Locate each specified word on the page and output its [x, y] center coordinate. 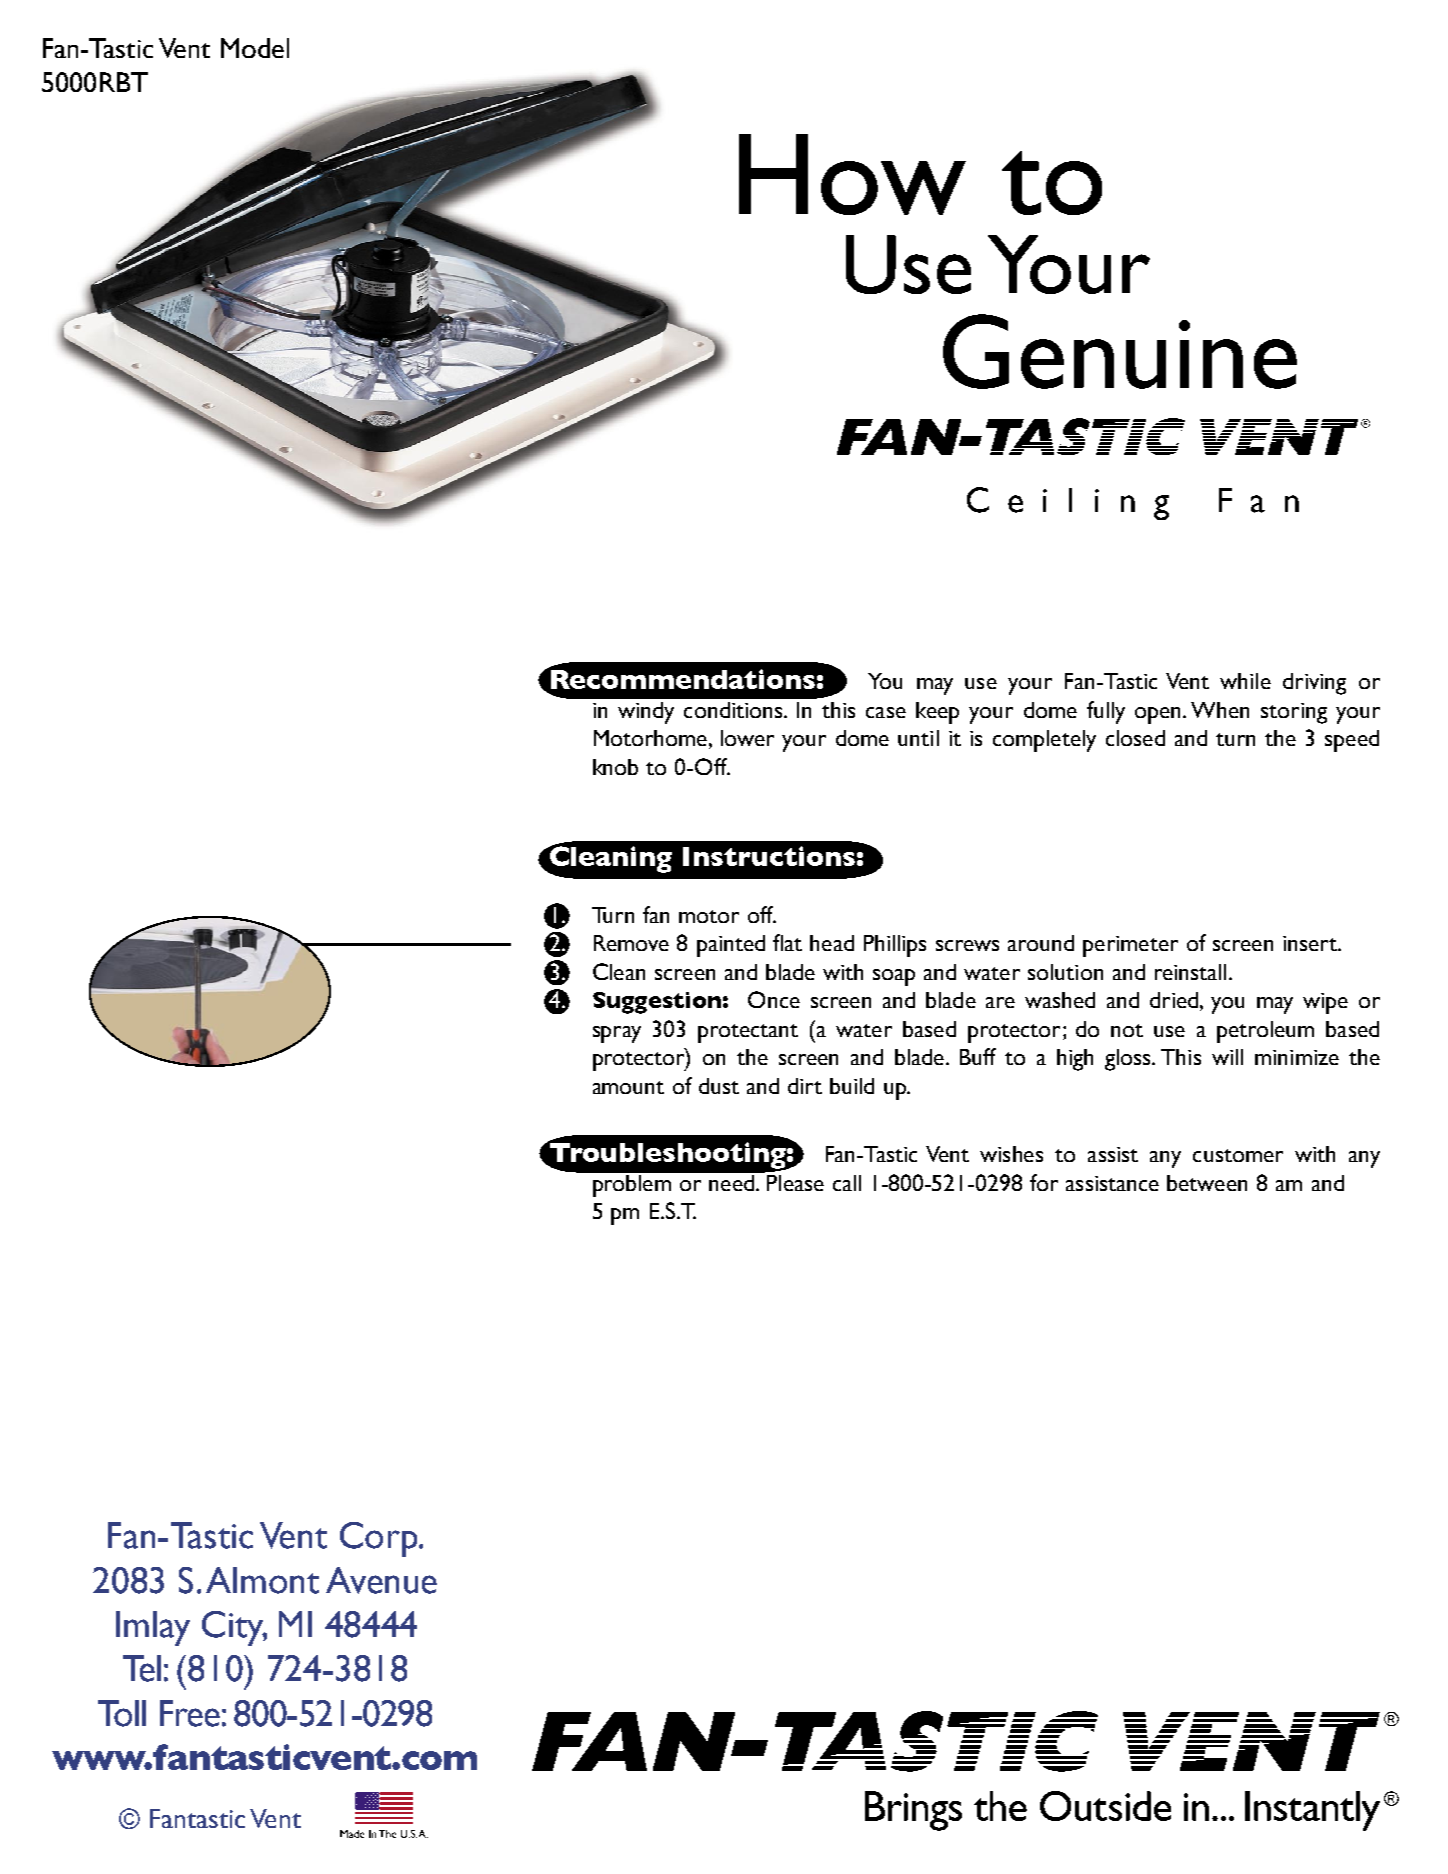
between [1207, 1183]
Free [190, 1713]
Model [255, 48]
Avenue [381, 1580]
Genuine [1120, 351]
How [852, 174]
